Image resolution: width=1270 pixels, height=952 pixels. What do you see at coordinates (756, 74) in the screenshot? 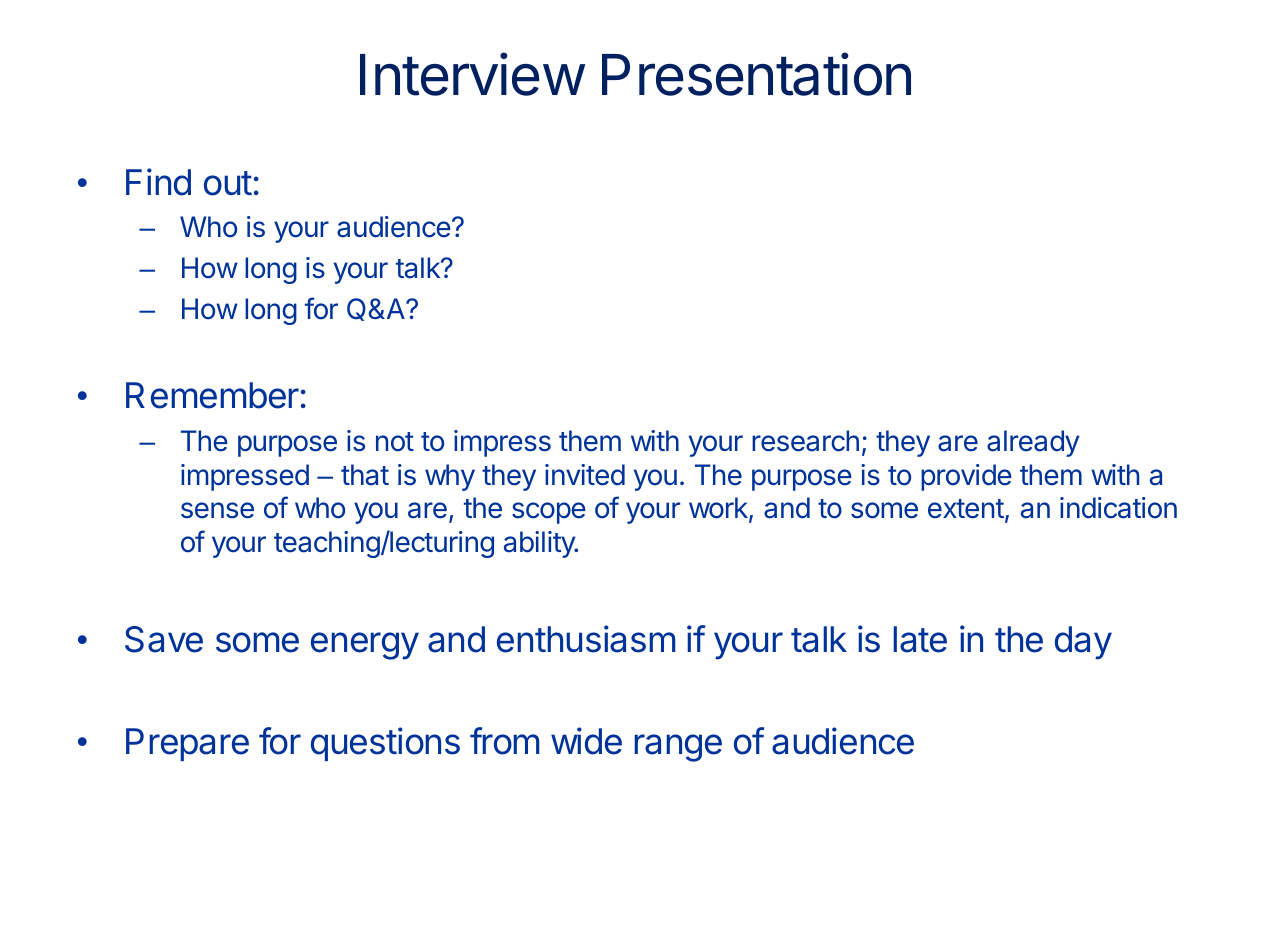
I see `Presentation` at bounding box center [756, 74].
